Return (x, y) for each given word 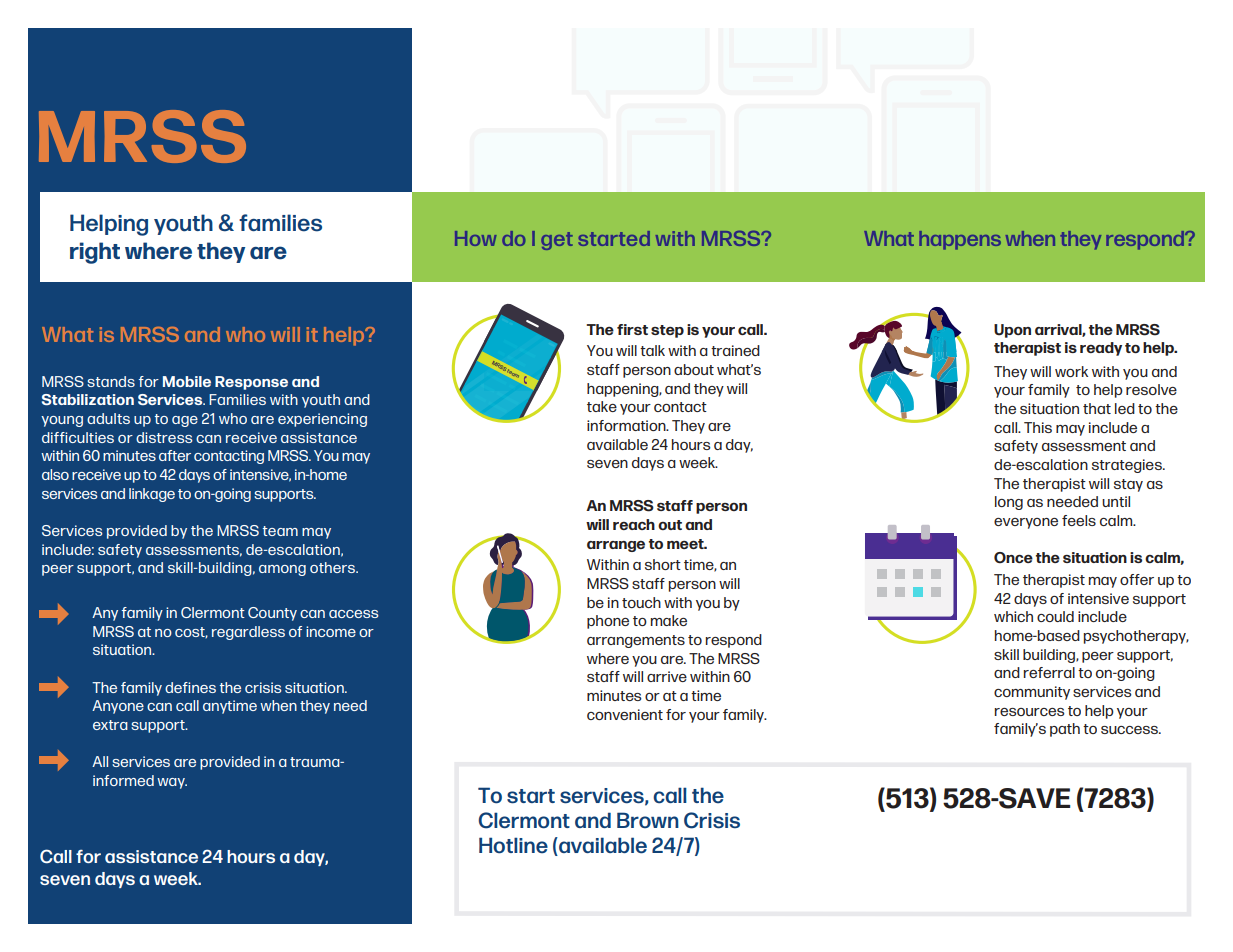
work (1071, 371)
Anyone (118, 707)
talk (652, 350)
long (1009, 503)
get (557, 241)
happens (960, 240)
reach (634, 524)
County (272, 614)
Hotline (513, 845)
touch (641, 602)
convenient (625, 714)
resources (1029, 712)
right (95, 253)
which (1013, 616)
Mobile (187, 381)
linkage (152, 495)
